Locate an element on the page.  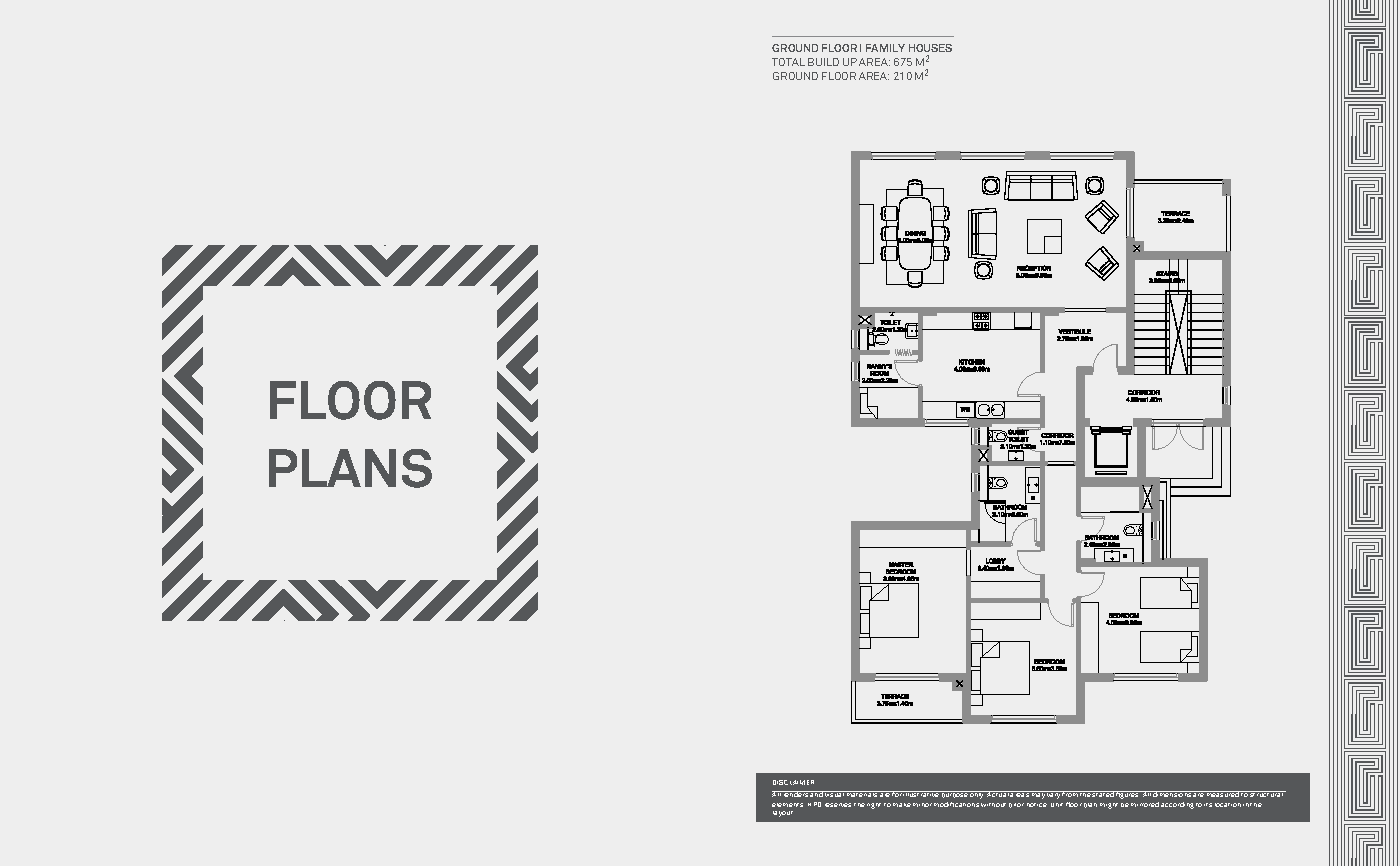
visual is located at coordinates (834, 794).
